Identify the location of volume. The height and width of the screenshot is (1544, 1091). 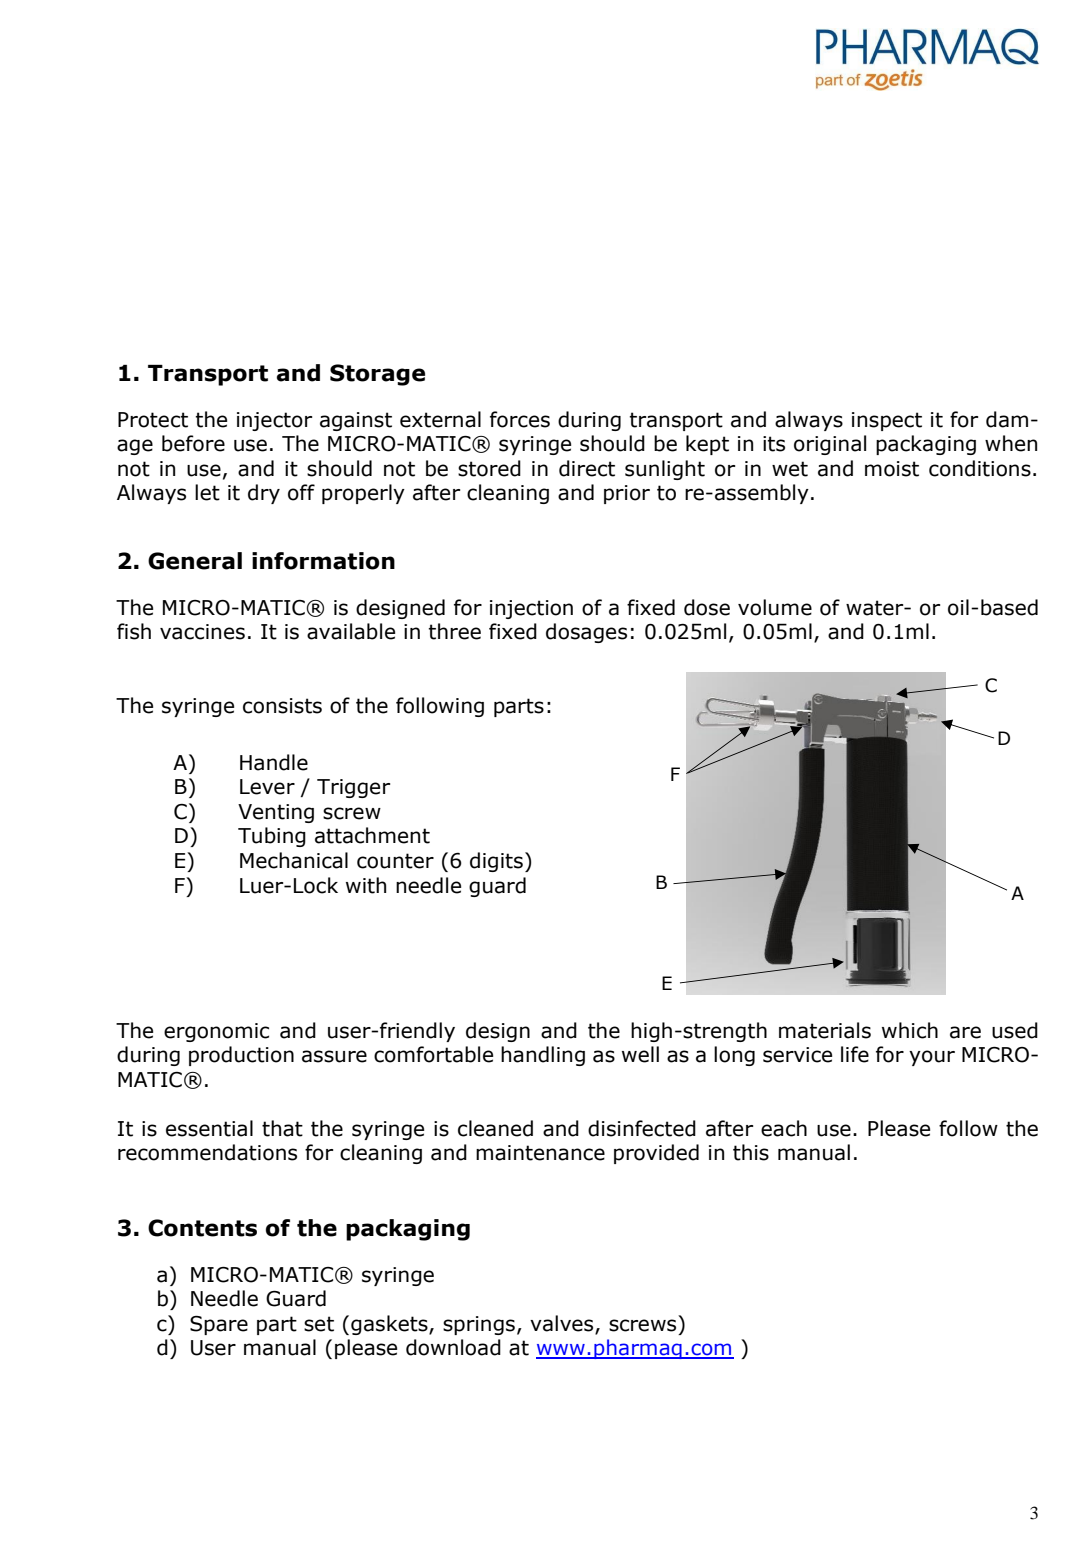
(775, 607).
